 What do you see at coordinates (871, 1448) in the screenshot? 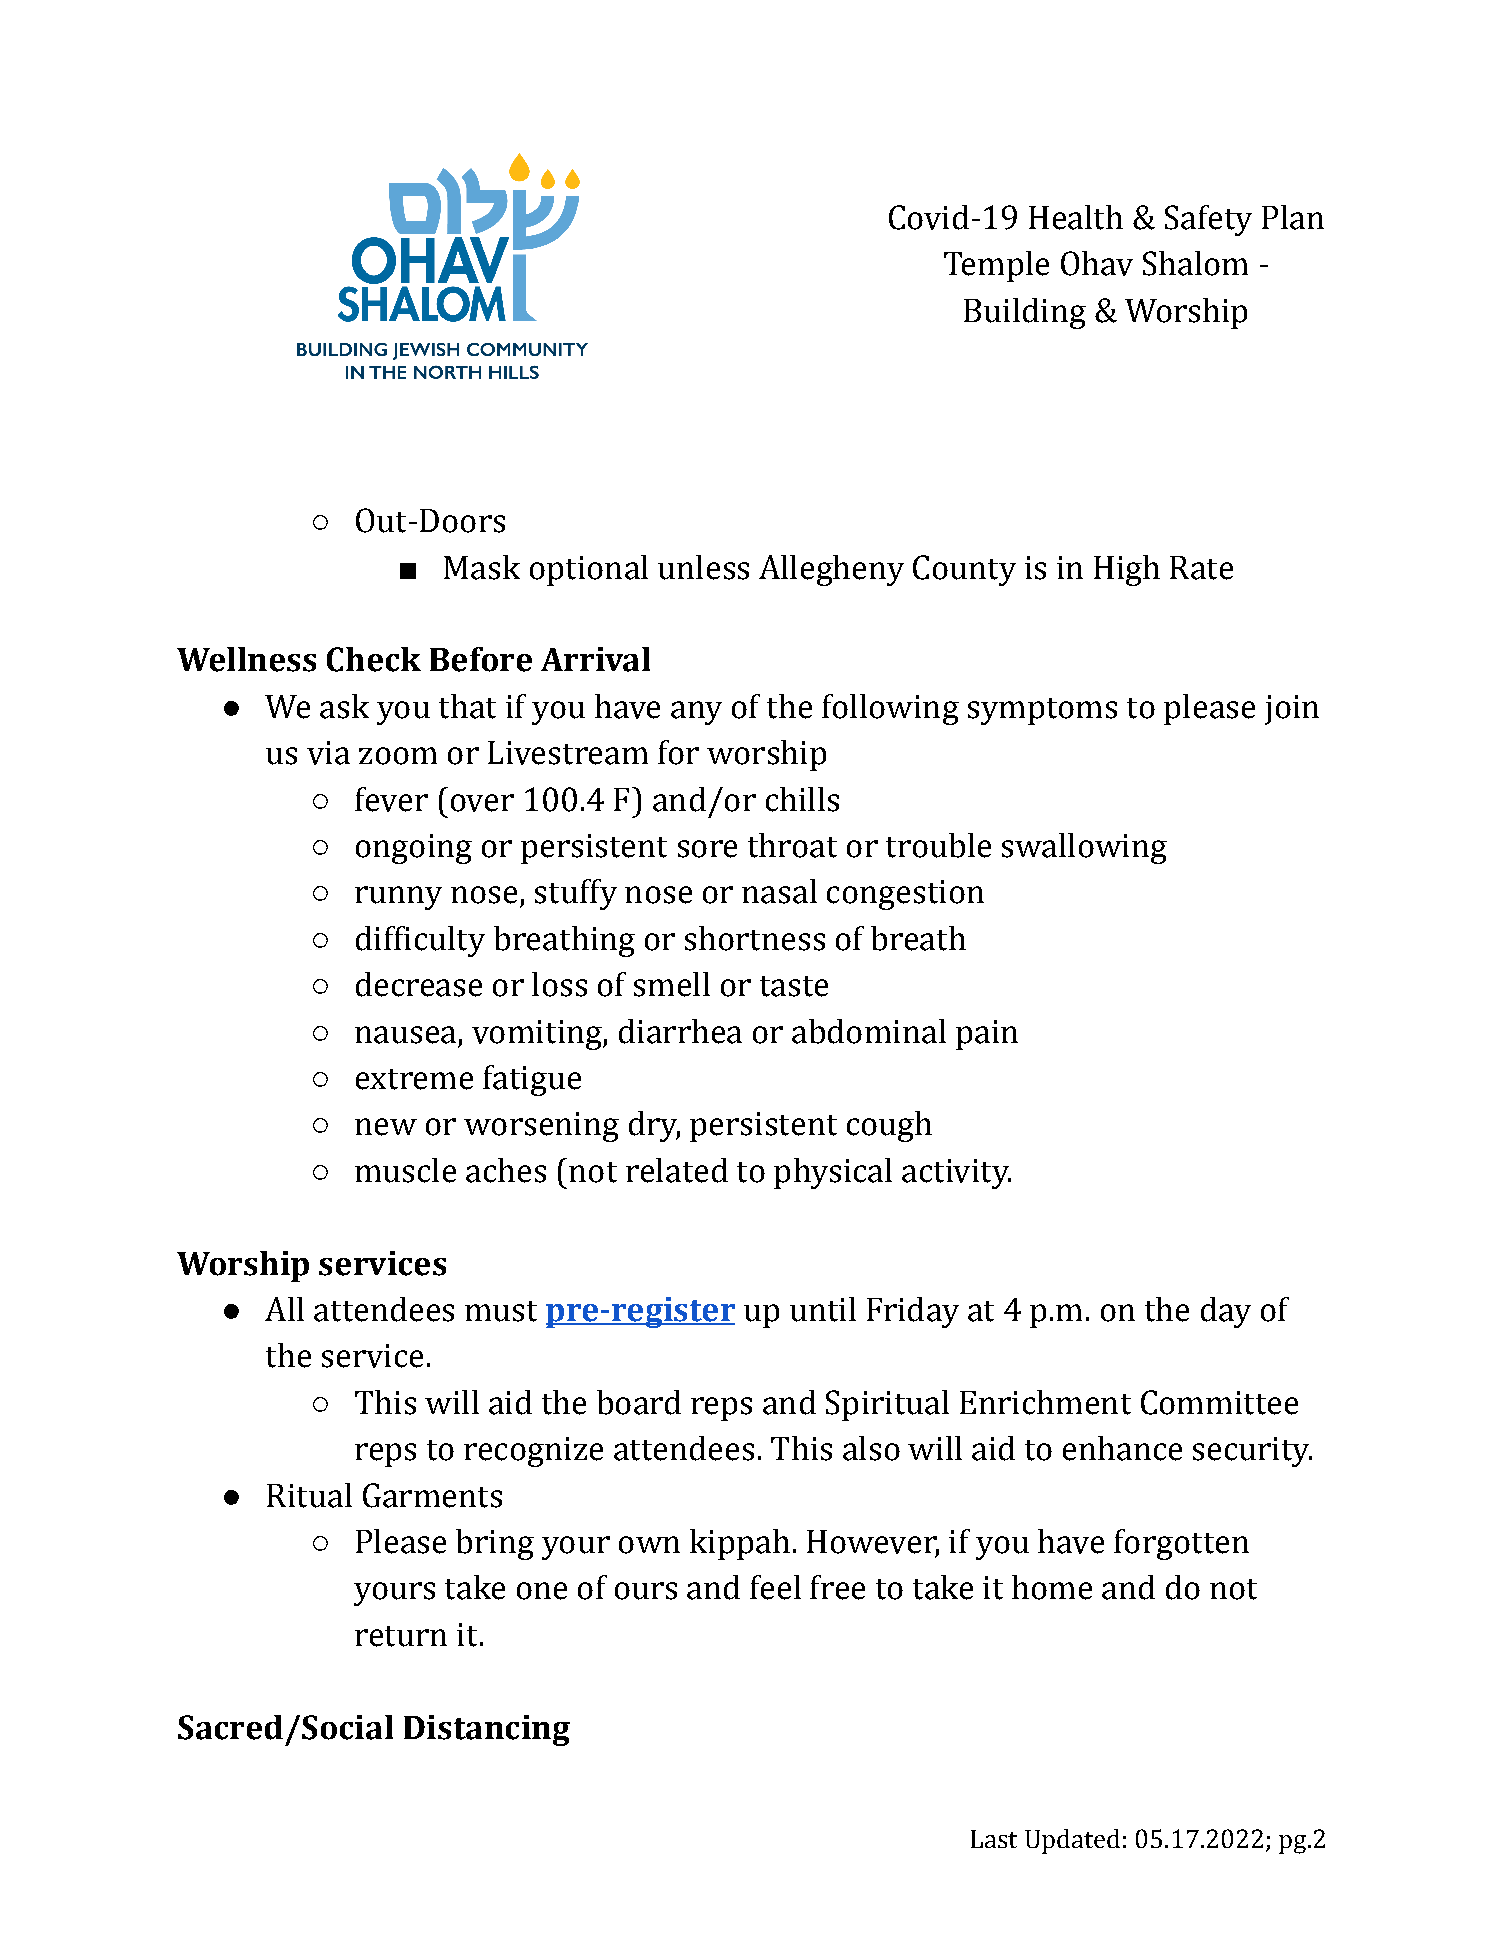
I see `also` at bounding box center [871, 1448].
